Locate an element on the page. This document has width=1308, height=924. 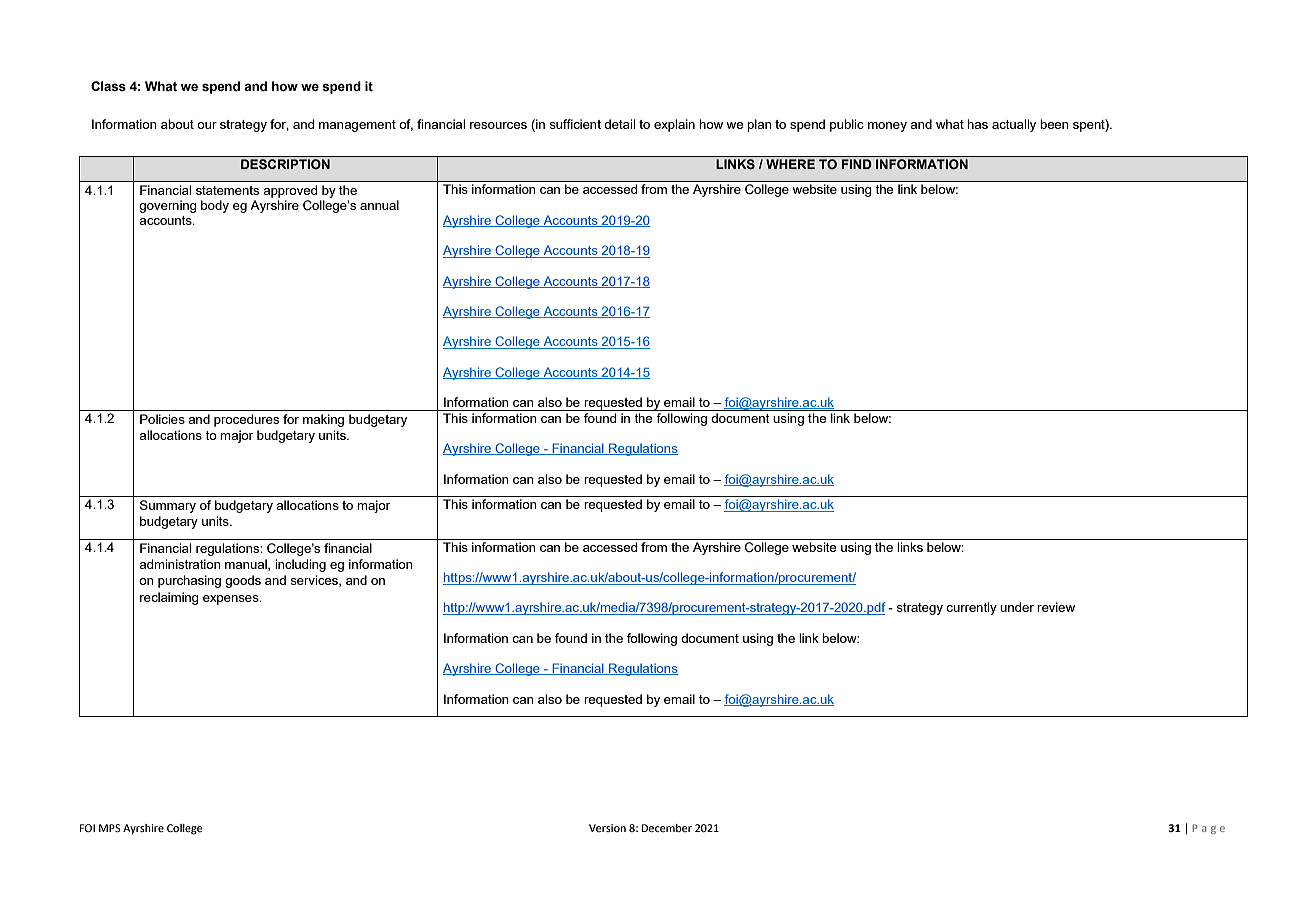
money is located at coordinates (887, 127).
